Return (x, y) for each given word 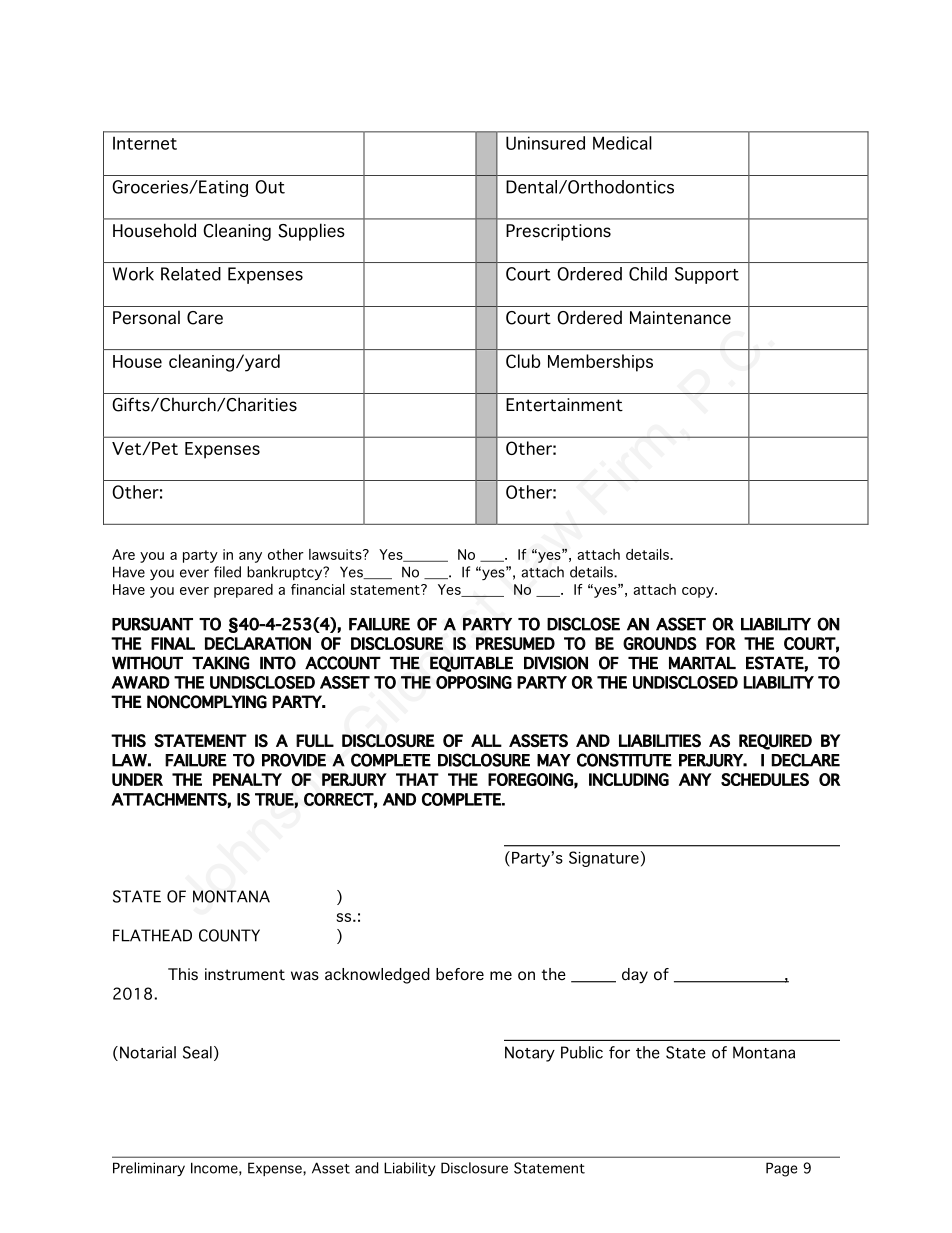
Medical (622, 143)
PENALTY (247, 779)
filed (227, 572)
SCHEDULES (765, 779)
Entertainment (564, 405)
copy (699, 592)
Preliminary (149, 1169)
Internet (145, 143)
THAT (417, 779)
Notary (530, 1054)
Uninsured (545, 143)
